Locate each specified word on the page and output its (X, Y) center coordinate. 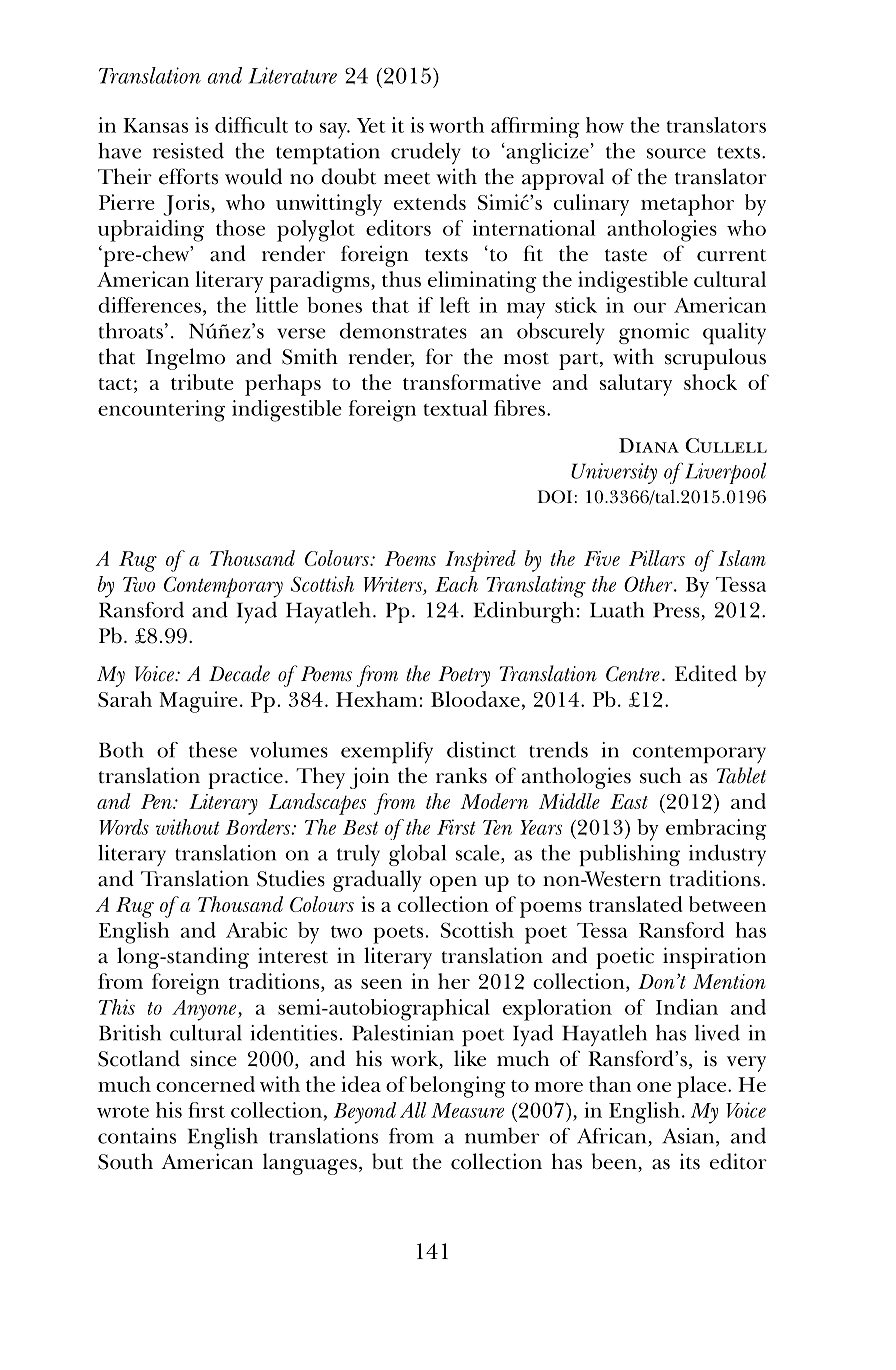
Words (124, 827)
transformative (472, 382)
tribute (202, 382)
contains (137, 1136)
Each (456, 584)
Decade (239, 673)
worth (456, 125)
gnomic (654, 333)
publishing (629, 855)
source (676, 153)
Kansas (155, 125)
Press (677, 610)
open (453, 884)
